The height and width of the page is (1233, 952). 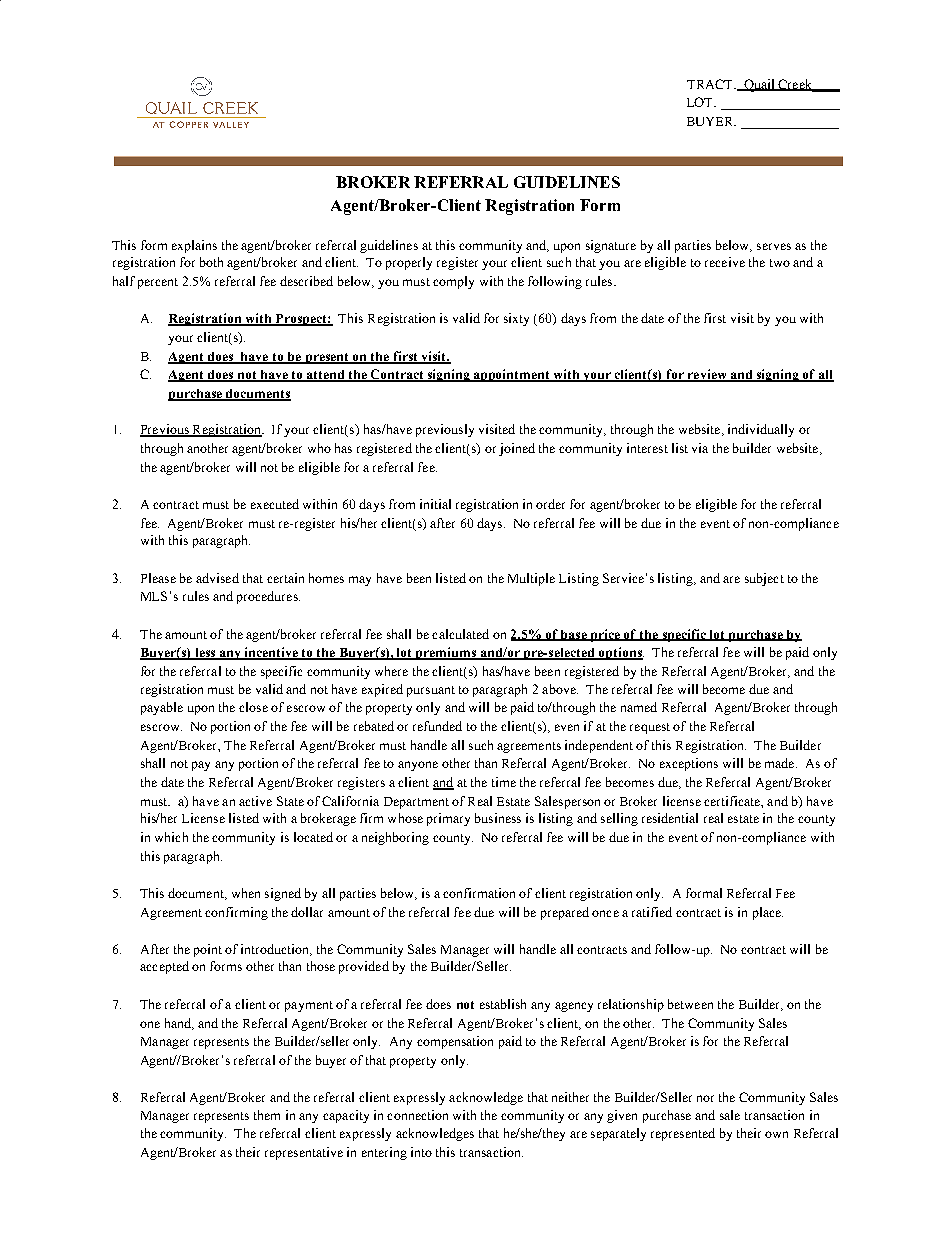 I want to click on both, so click(x=211, y=262).
